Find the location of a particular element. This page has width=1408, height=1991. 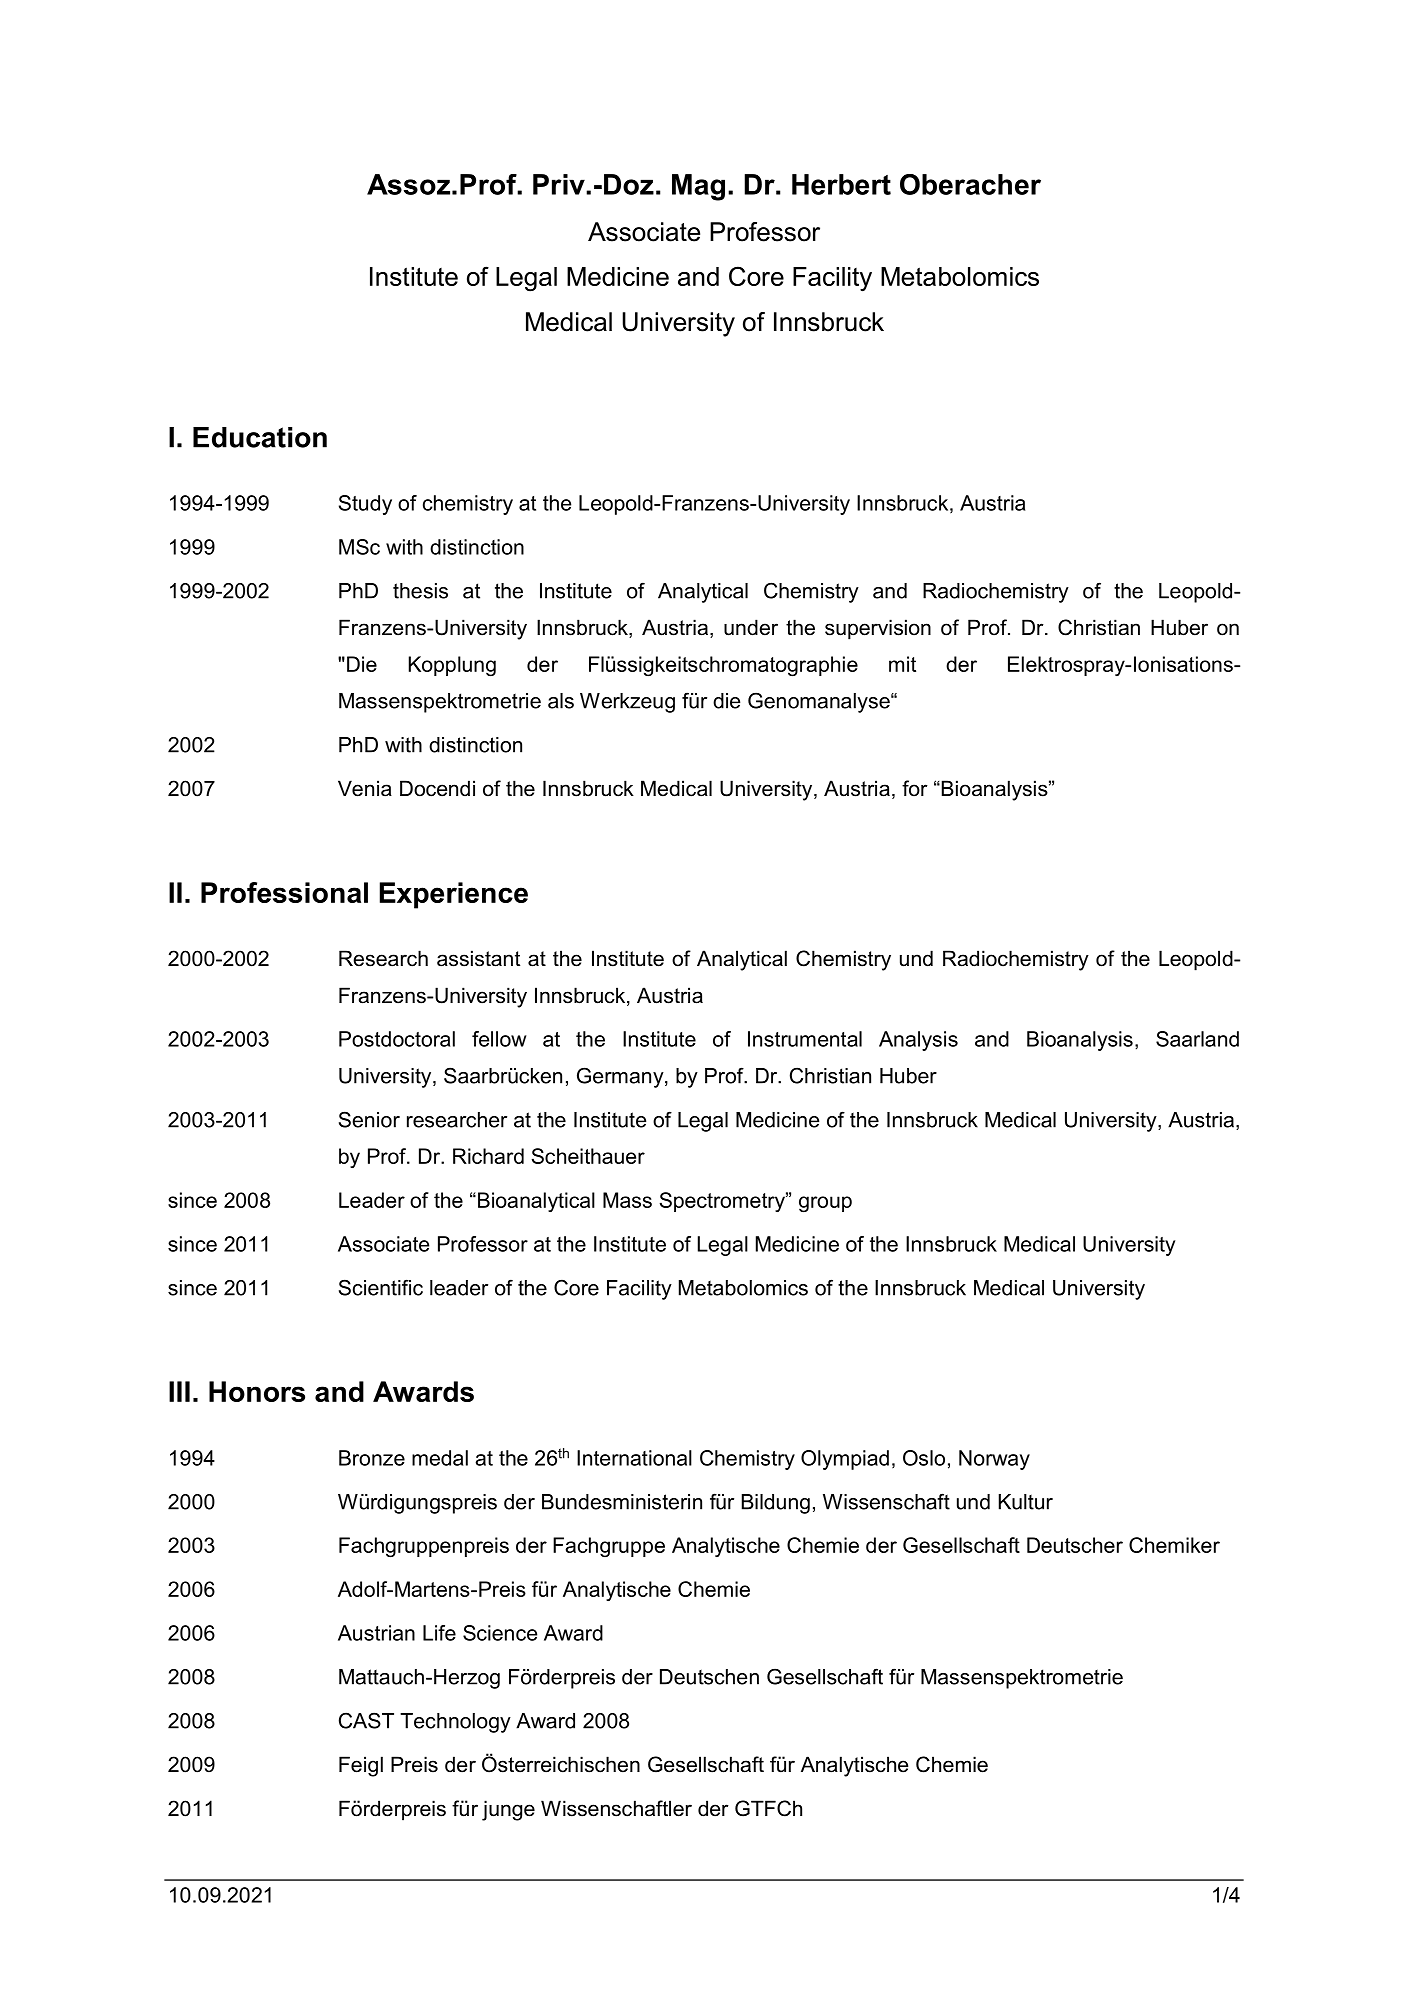

Saarland is located at coordinates (1197, 1039).
